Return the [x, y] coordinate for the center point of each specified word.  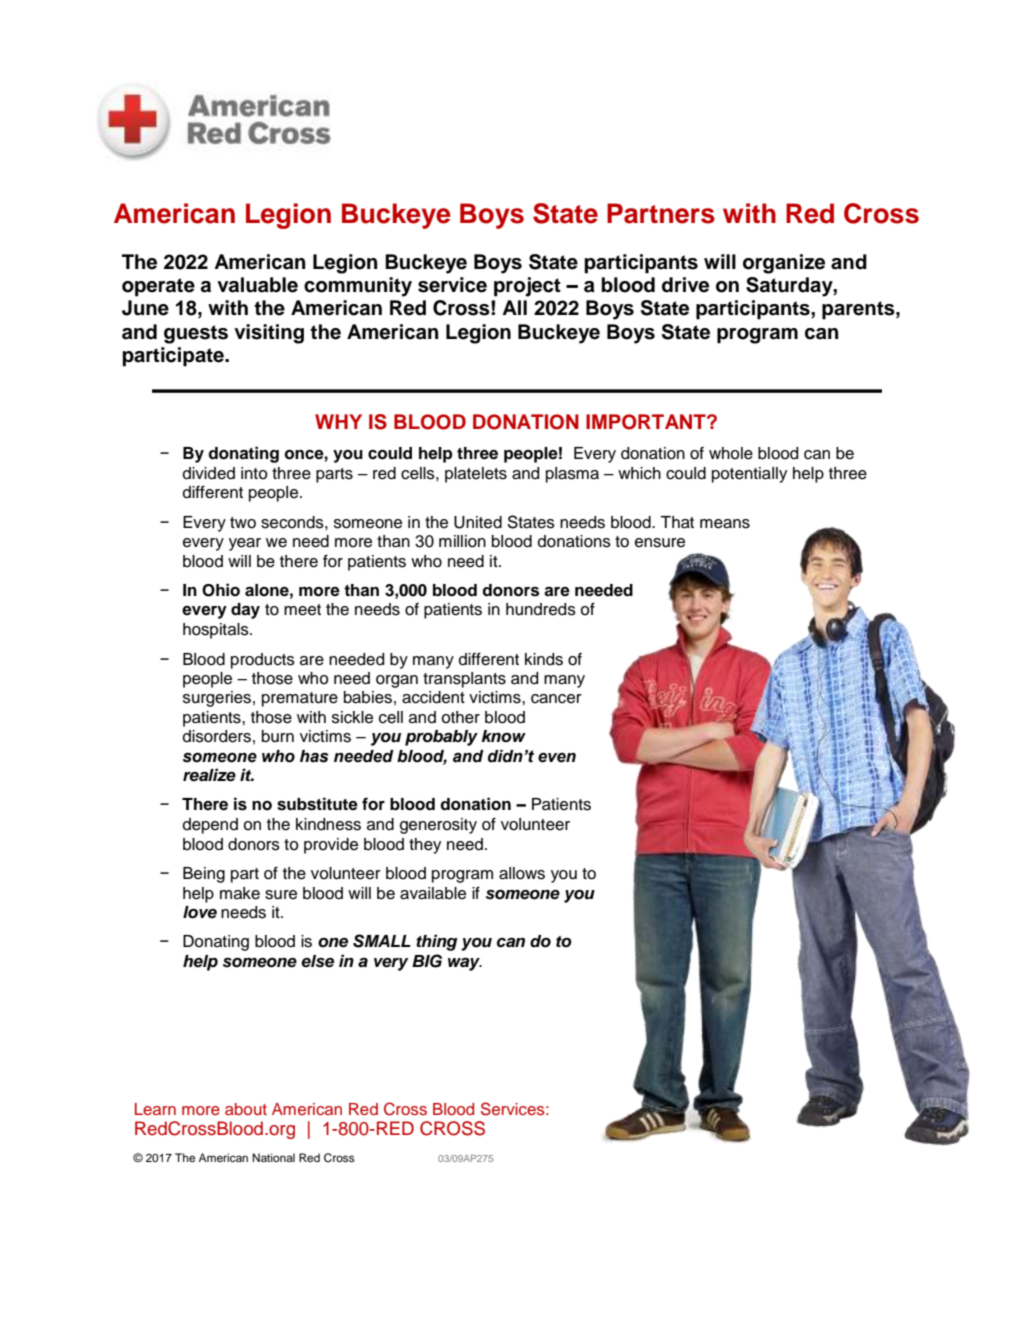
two [243, 523]
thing [437, 942]
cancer [556, 699]
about [246, 1109]
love [200, 912]
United [478, 522]
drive [685, 285]
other [461, 717]
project [527, 287]
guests [196, 334]
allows [522, 873]
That [677, 522]
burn [278, 736]
